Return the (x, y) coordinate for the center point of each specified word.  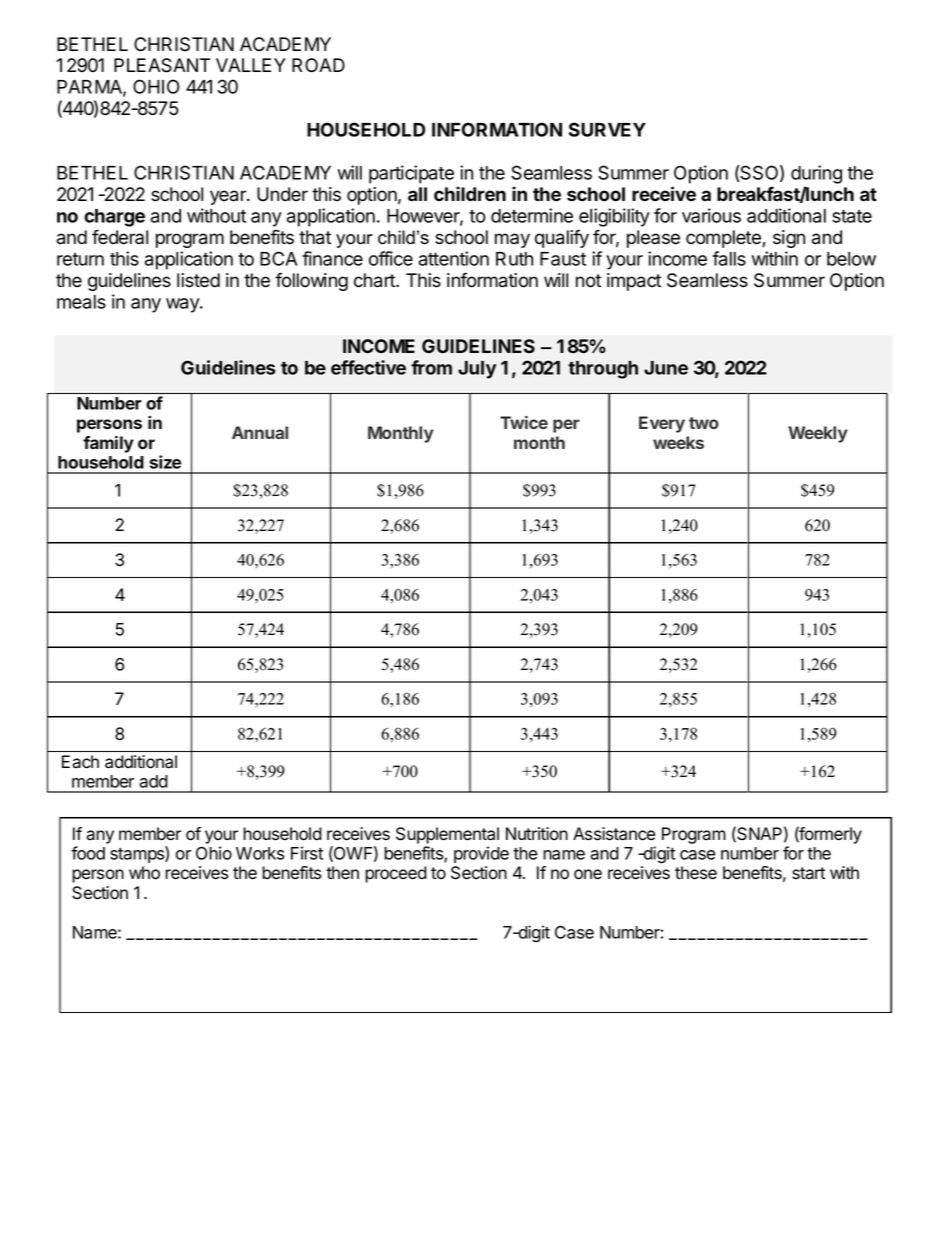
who (144, 873)
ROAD (318, 65)
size (165, 462)
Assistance (614, 834)
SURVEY (607, 129)
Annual (260, 432)
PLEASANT (162, 65)
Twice (524, 422)
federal (120, 237)
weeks (678, 442)
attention (454, 258)
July (477, 370)
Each (80, 761)
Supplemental (447, 835)
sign (789, 239)
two (704, 423)
